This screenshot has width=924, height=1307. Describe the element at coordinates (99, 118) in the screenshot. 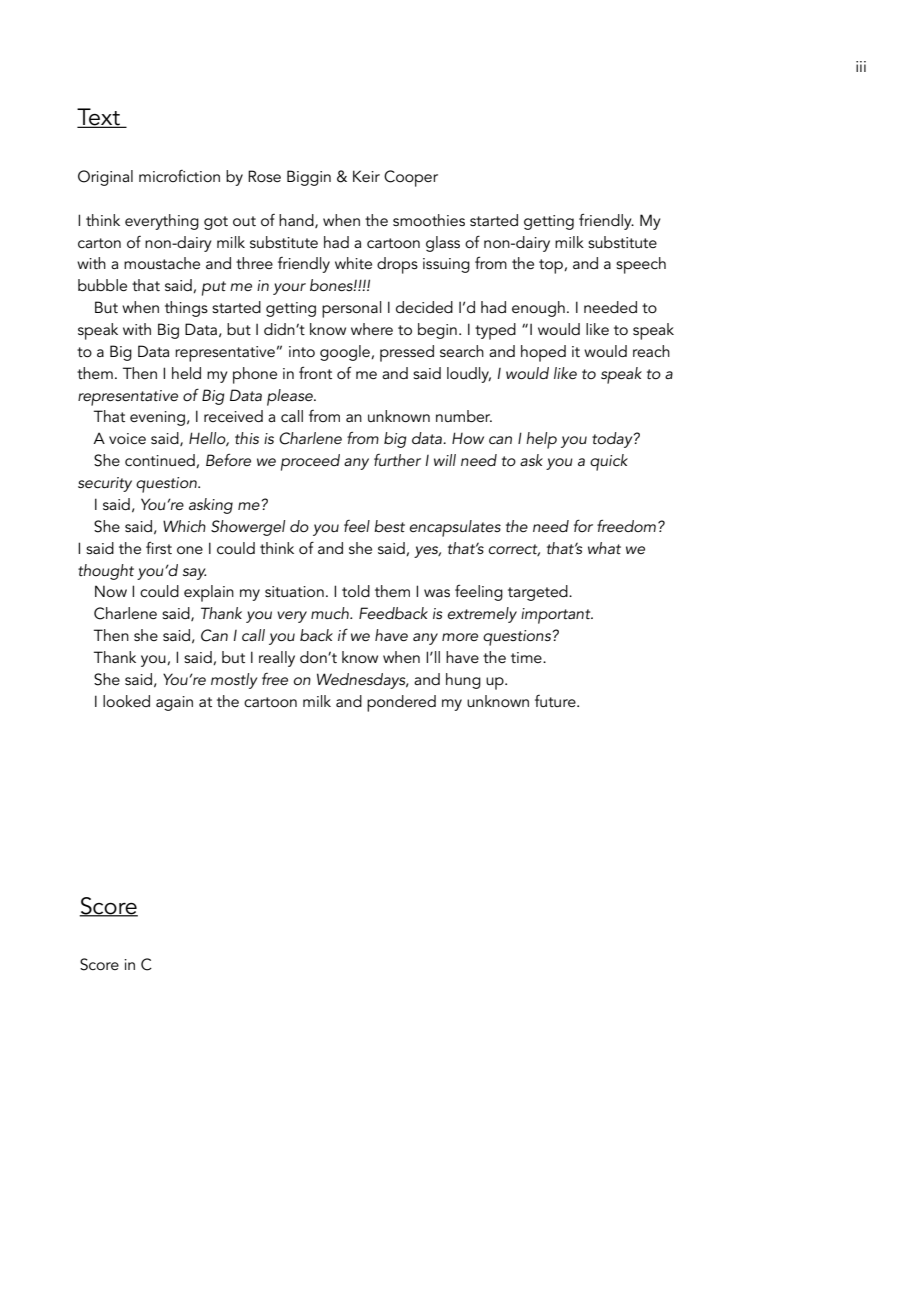

I see `Text` at that location.
